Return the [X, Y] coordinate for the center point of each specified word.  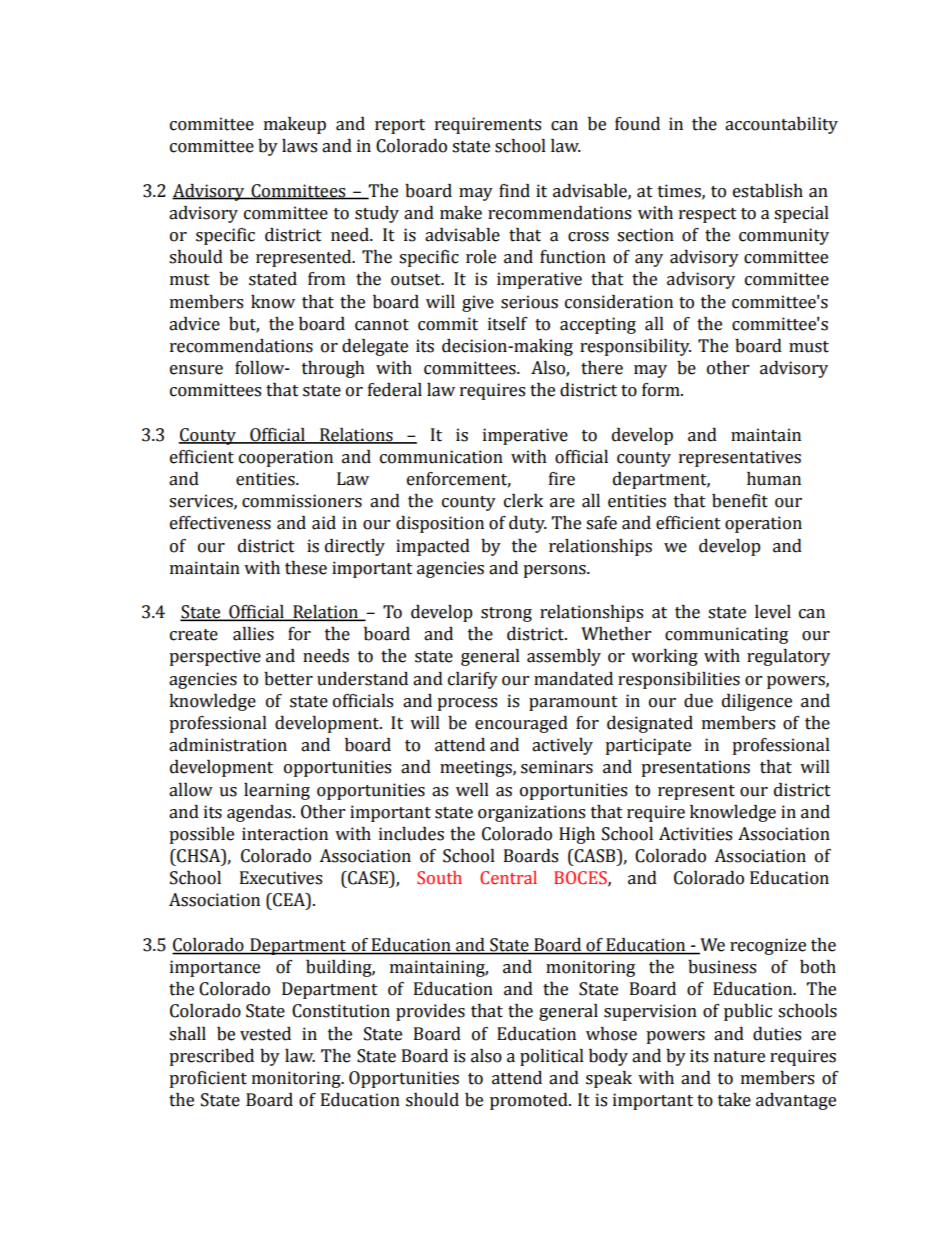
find [514, 191]
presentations [695, 768]
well [472, 790]
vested [265, 1034]
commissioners [302, 501]
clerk [523, 501]
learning [277, 791]
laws [299, 146]
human [774, 479]
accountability [781, 125]
